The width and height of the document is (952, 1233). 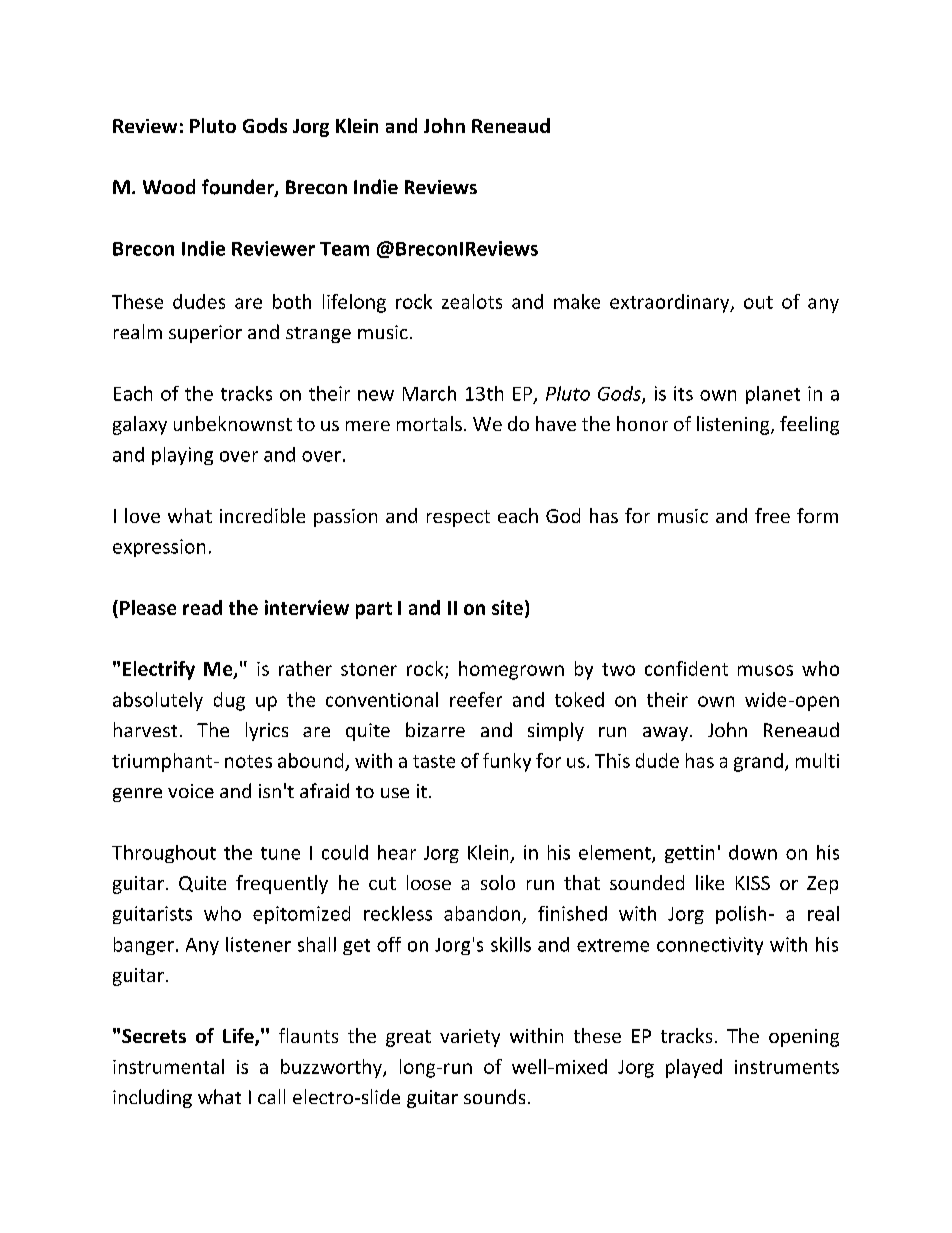 I want to click on sounds, so click(x=494, y=1096).
